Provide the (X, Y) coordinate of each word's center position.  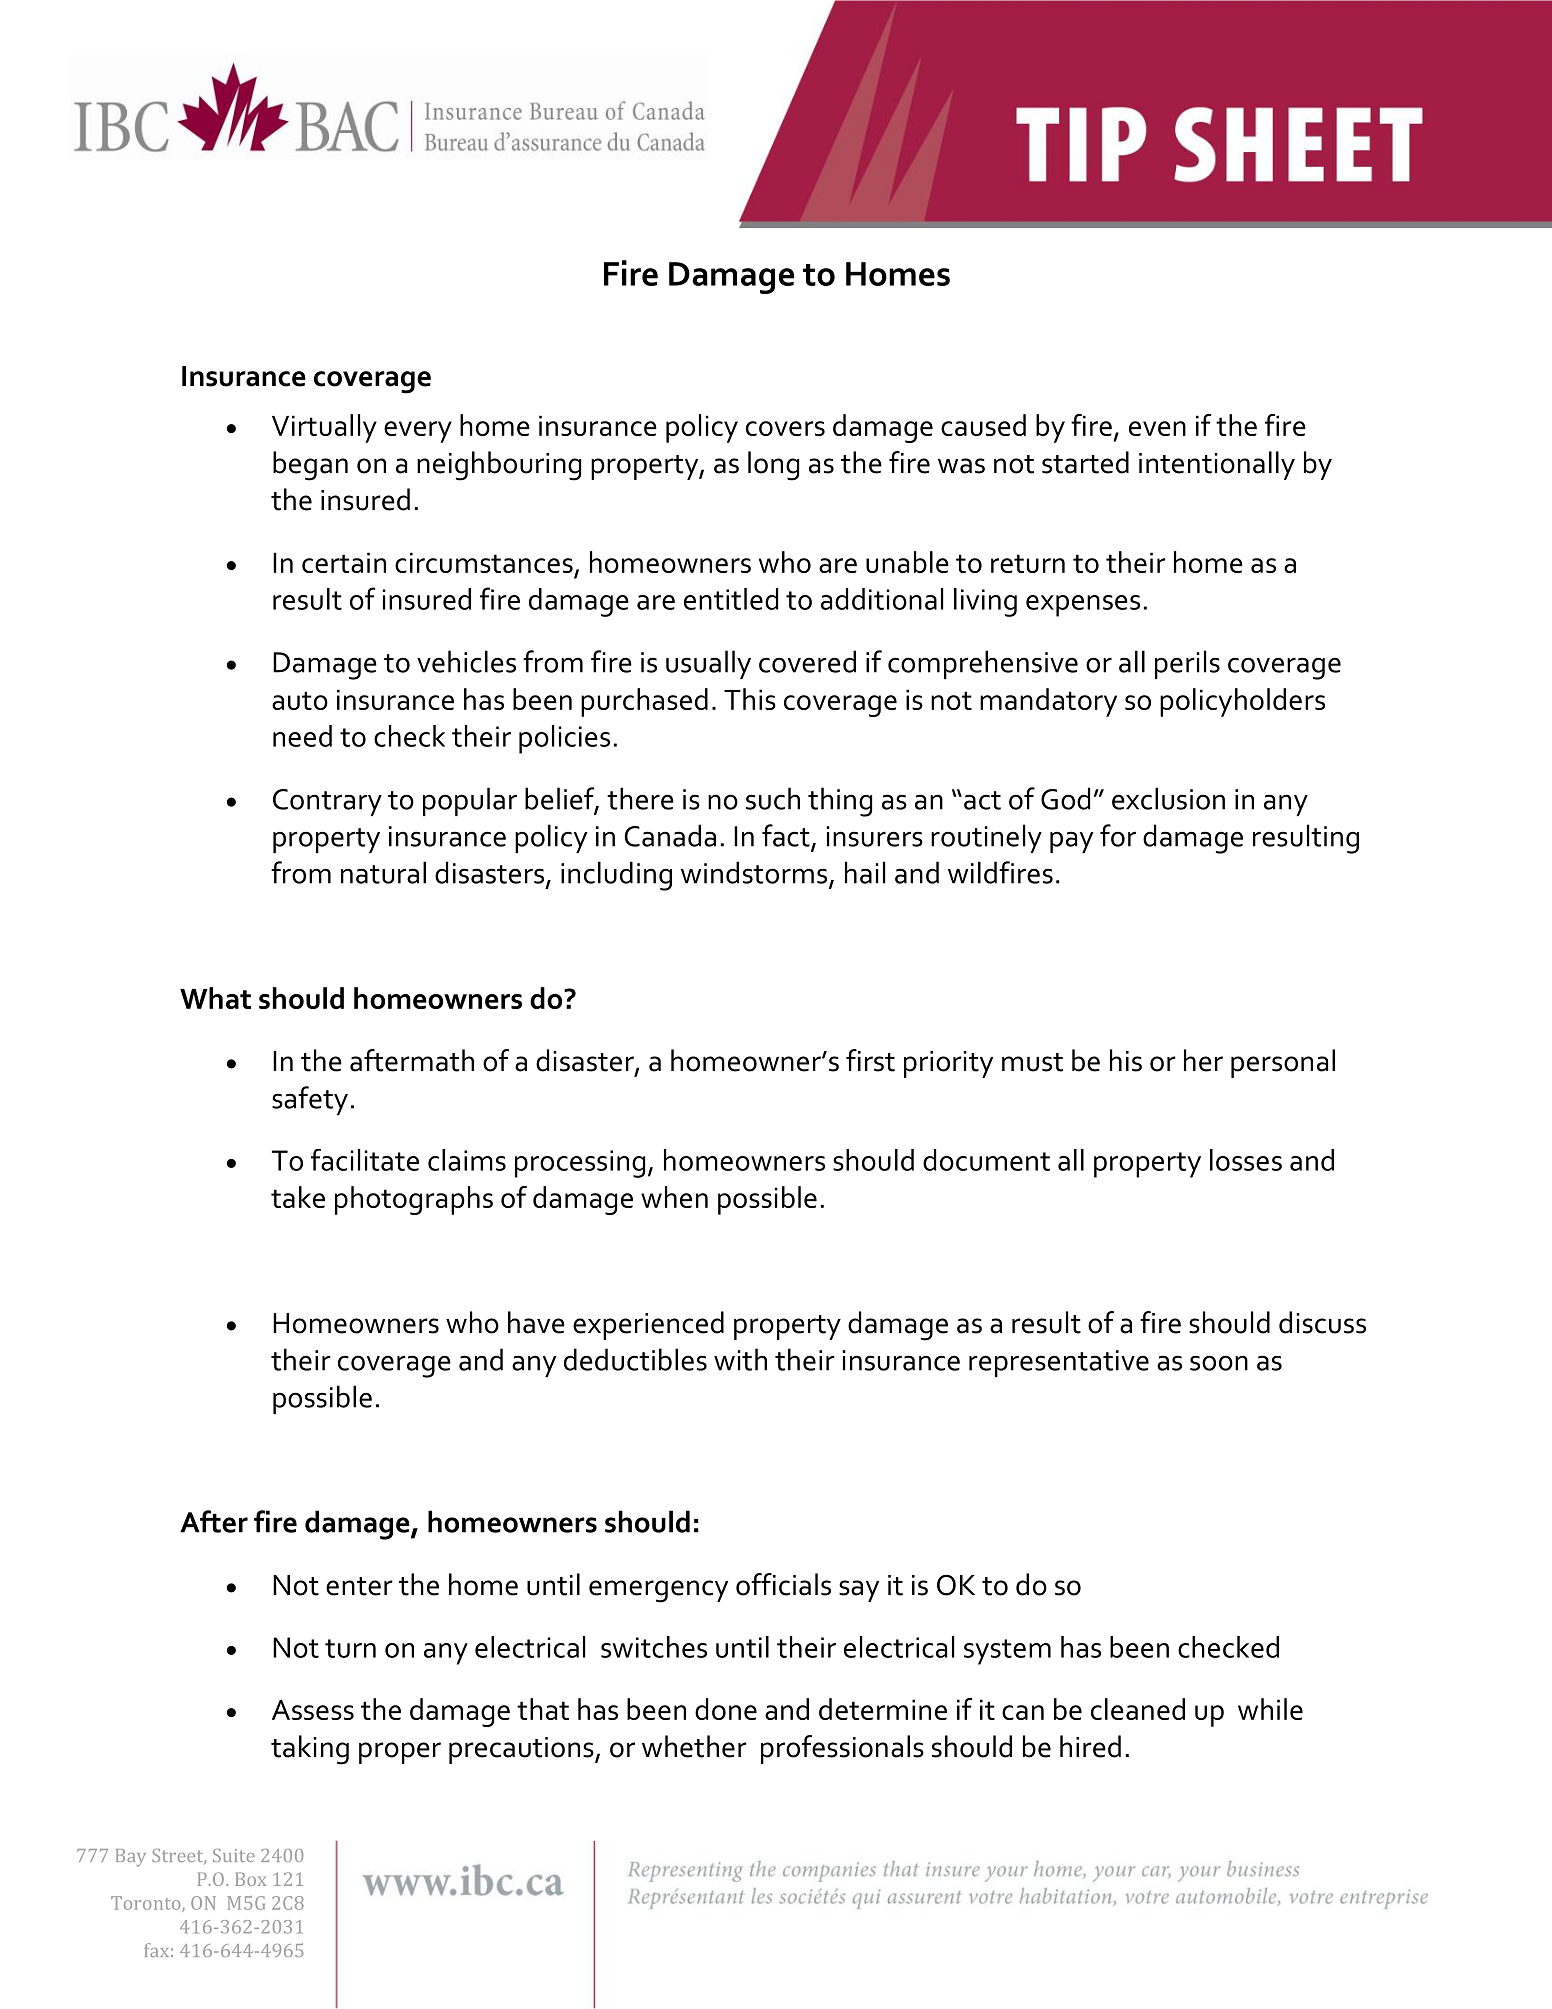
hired (1090, 1746)
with (740, 1359)
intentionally (1217, 465)
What (215, 998)
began (310, 466)
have (536, 1322)
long (773, 466)
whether (694, 1746)
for (1118, 835)
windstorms (754, 872)
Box (250, 1879)
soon (1219, 1363)
